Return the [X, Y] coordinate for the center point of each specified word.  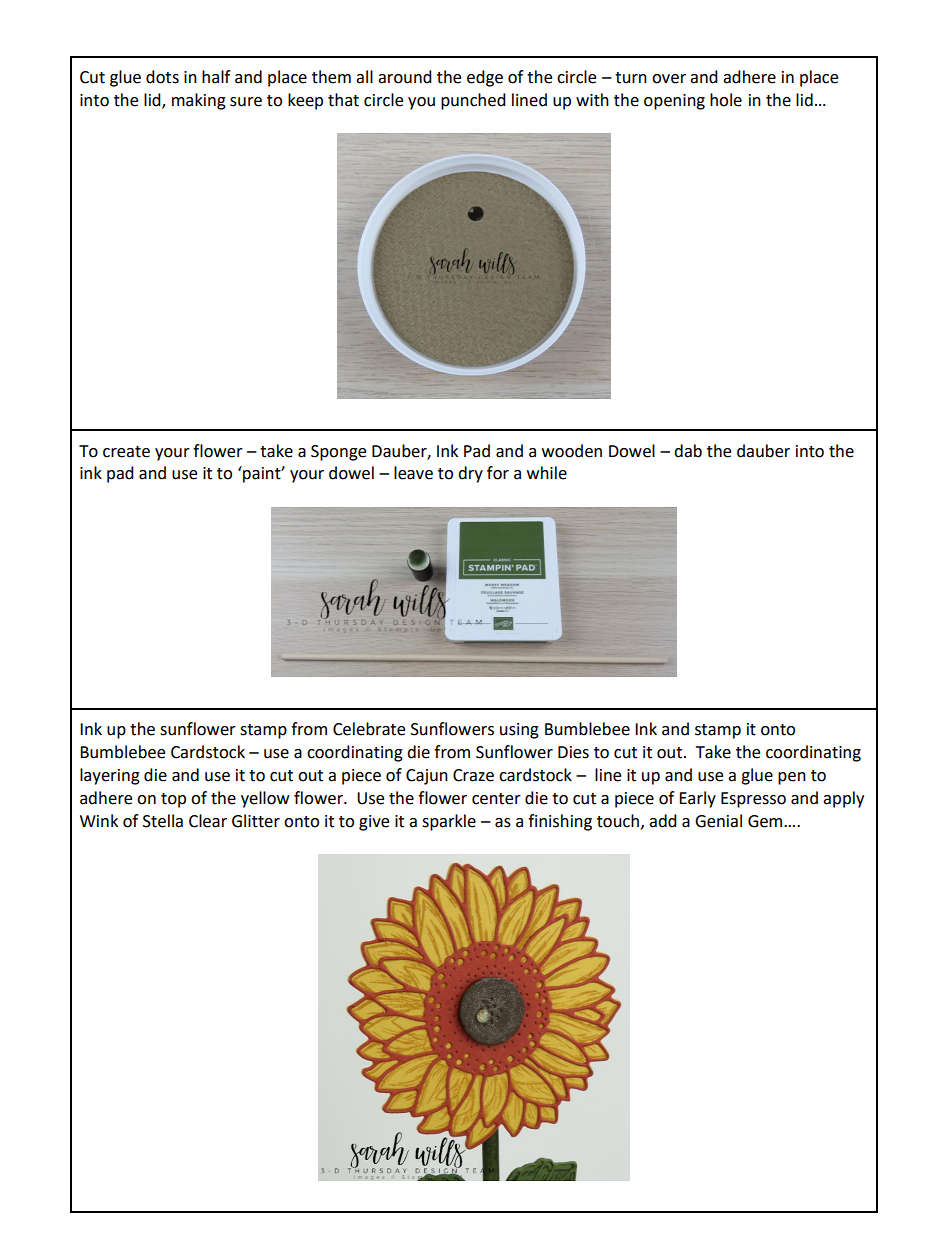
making [199, 101]
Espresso [753, 800]
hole [726, 100]
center [496, 799]
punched [473, 101]
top [173, 800]
